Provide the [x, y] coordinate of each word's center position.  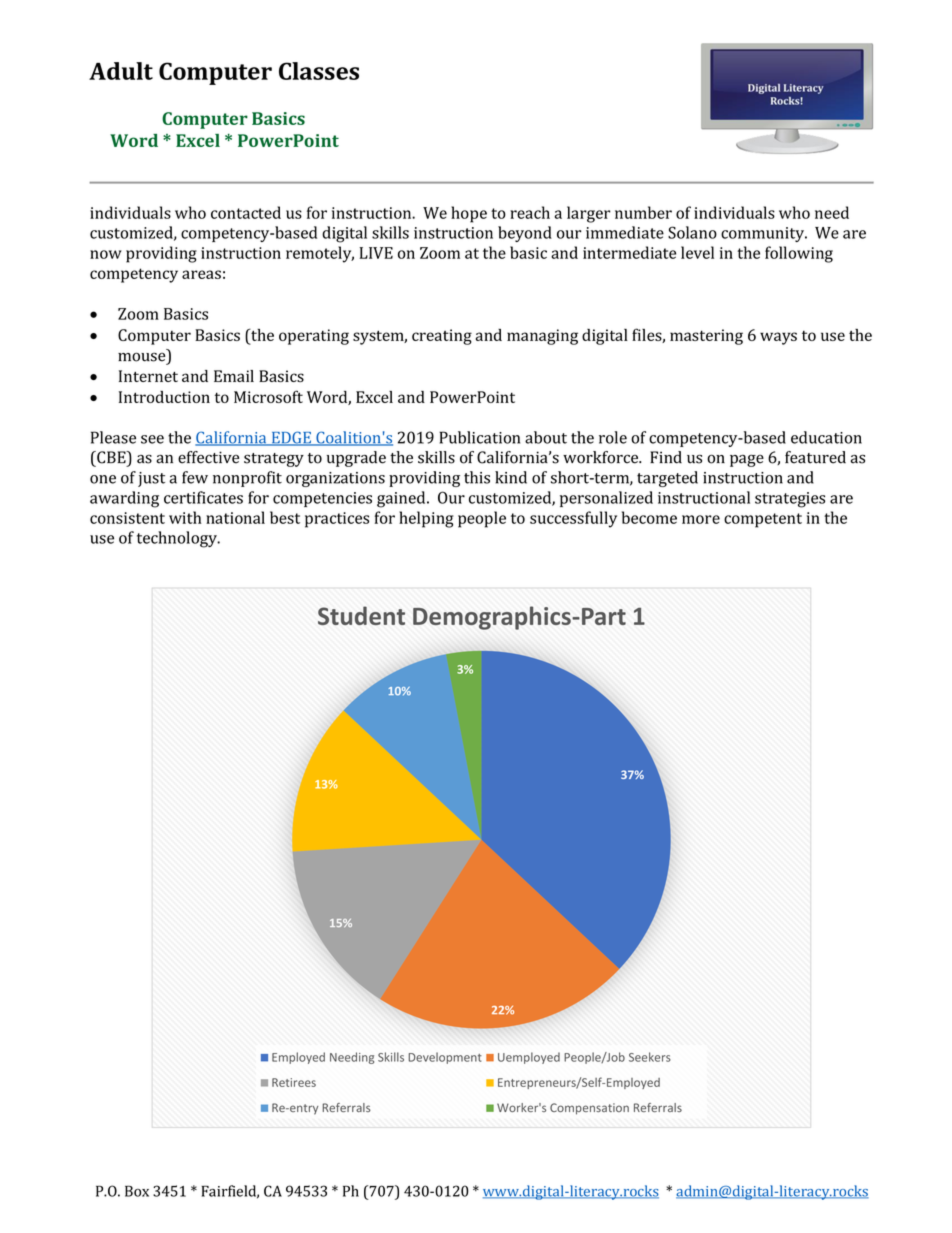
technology [178, 539]
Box [137, 1191]
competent [763, 520]
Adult [121, 71]
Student [361, 615]
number [643, 212]
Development [445, 1058]
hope [469, 214]
